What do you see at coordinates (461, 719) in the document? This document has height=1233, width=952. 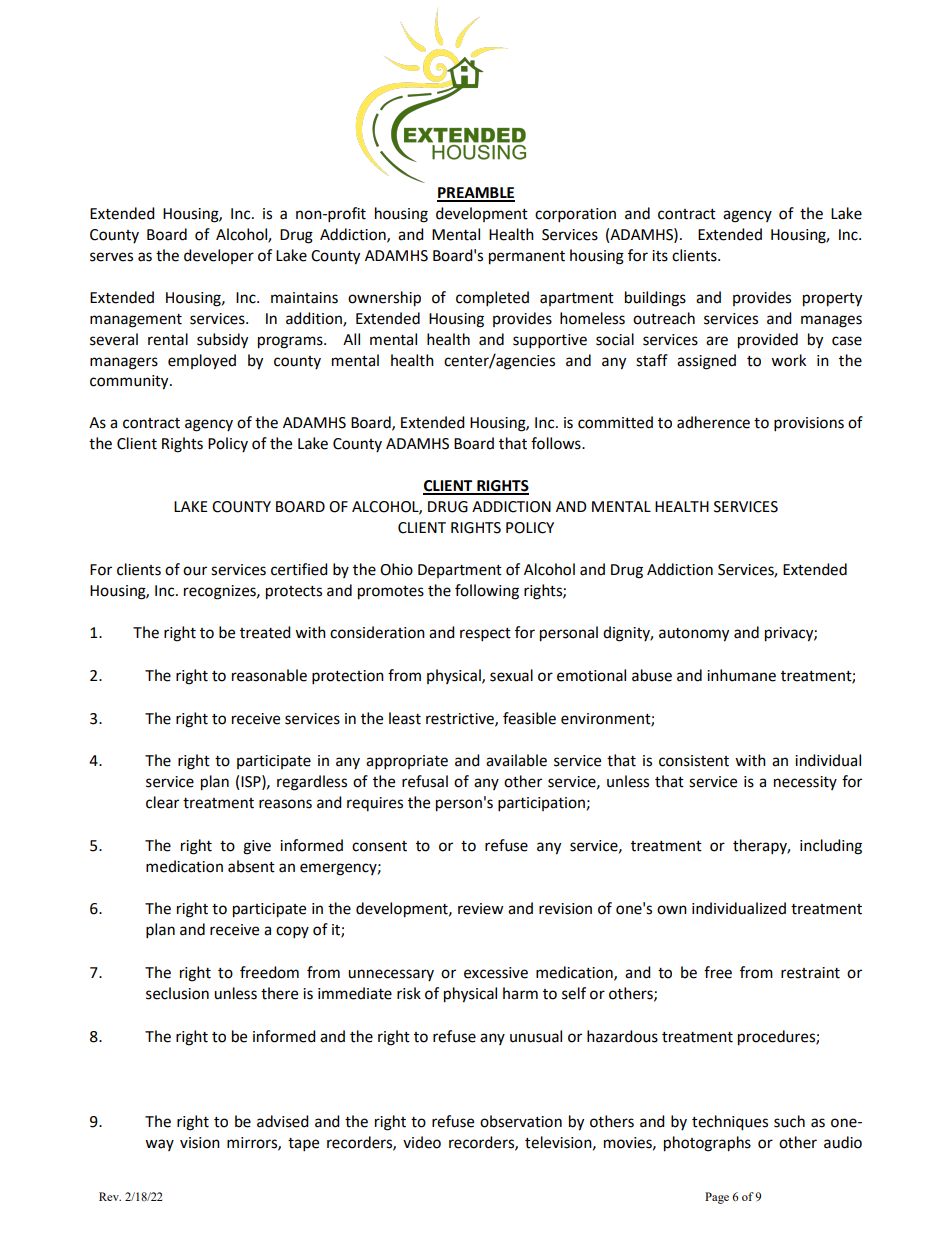 I see `restrictive` at bounding box center [461, 719].
